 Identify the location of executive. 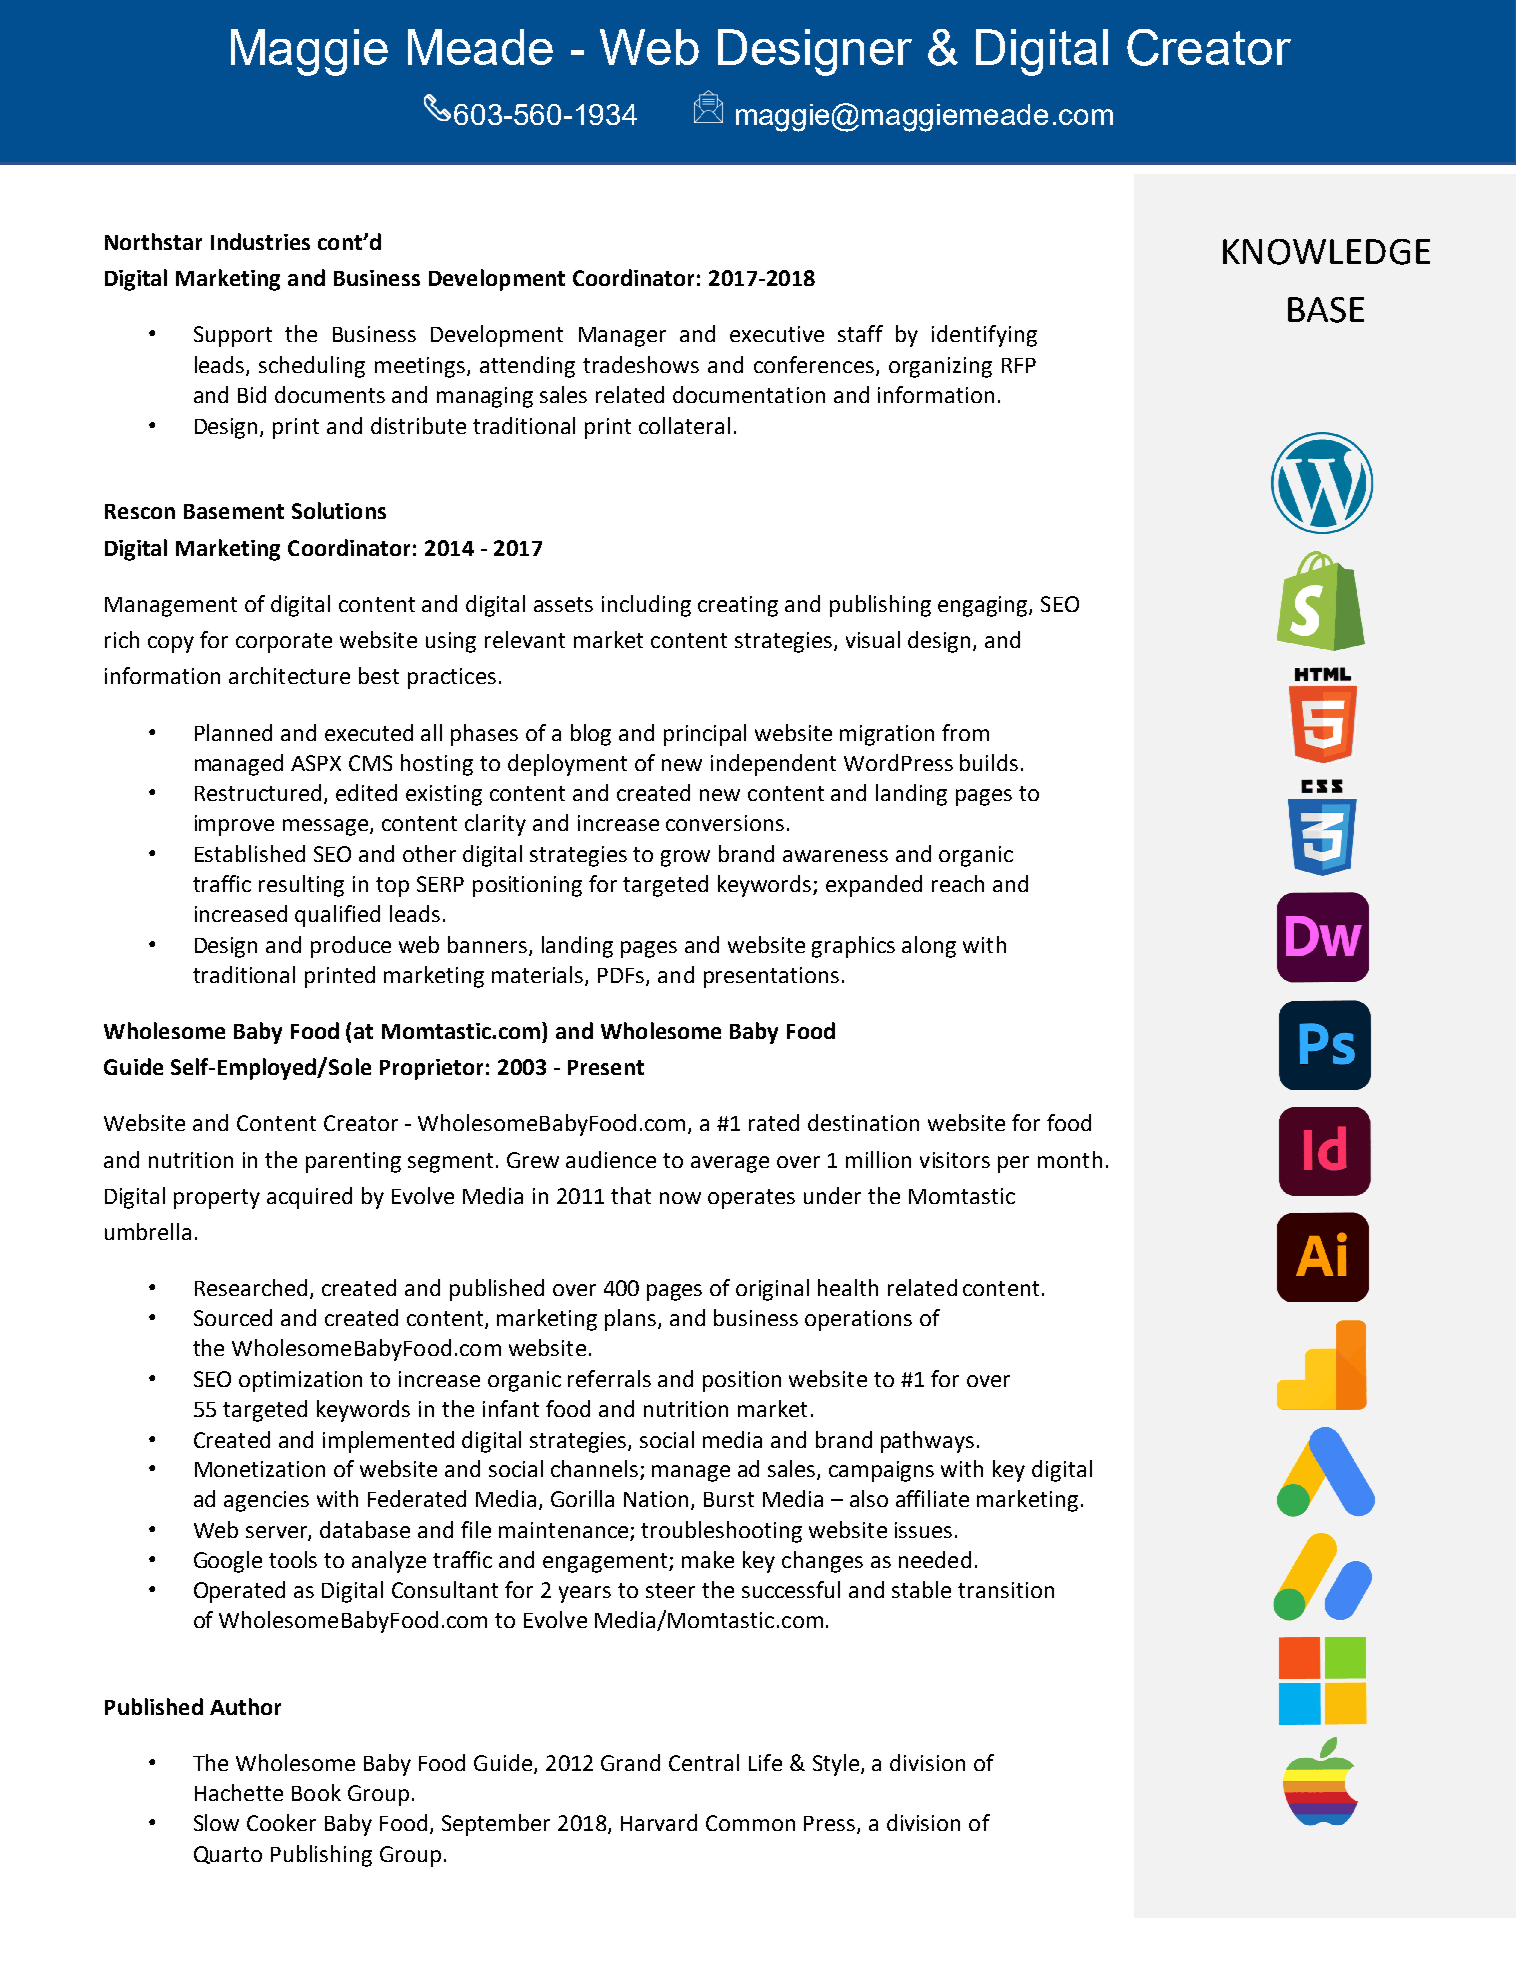
(777, 334).
